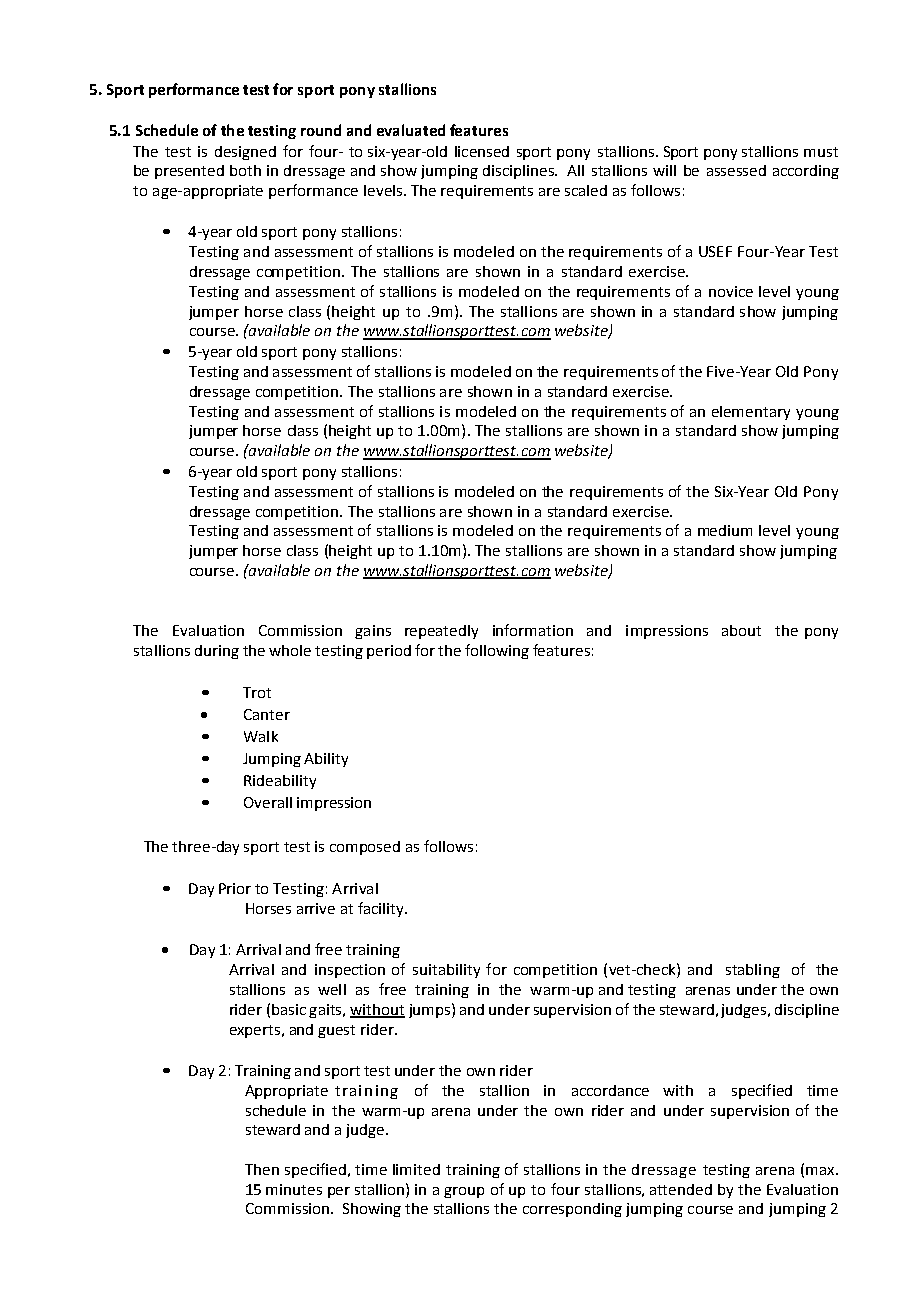 Image resolution: width=924 pixels, height=1308 pixels. What do you see at coordinates (464, 1192) in the screenshot?
I see `group` at bounding box center [464, 1192].
